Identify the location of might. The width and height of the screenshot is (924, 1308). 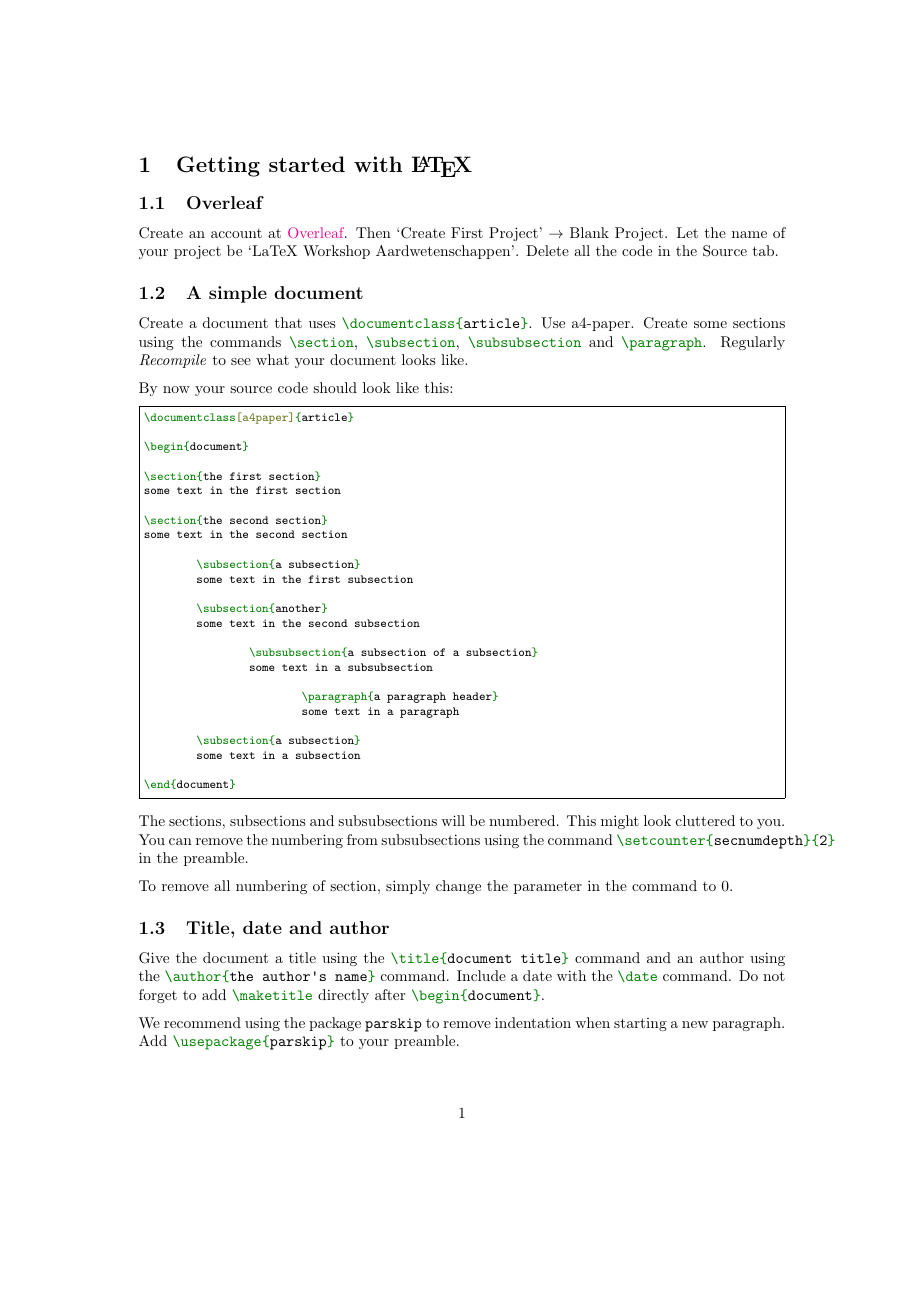
(620, 822).
